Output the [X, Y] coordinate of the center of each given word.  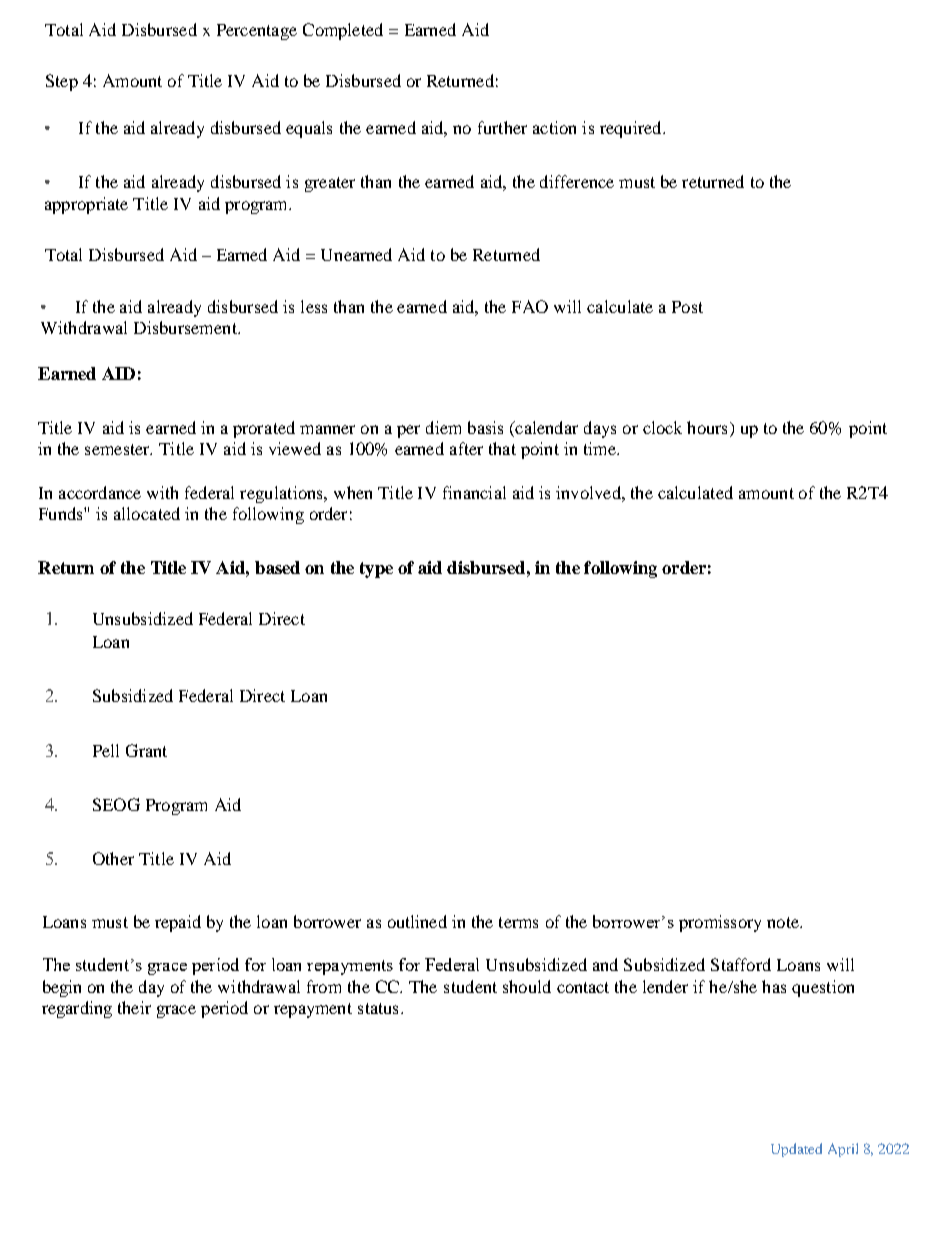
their [134, 1007]
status [378, 1008]
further [502, 127]
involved [589, 492]
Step [62, 82]
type [376, 570]
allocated [147, 513]
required [632, 129]
